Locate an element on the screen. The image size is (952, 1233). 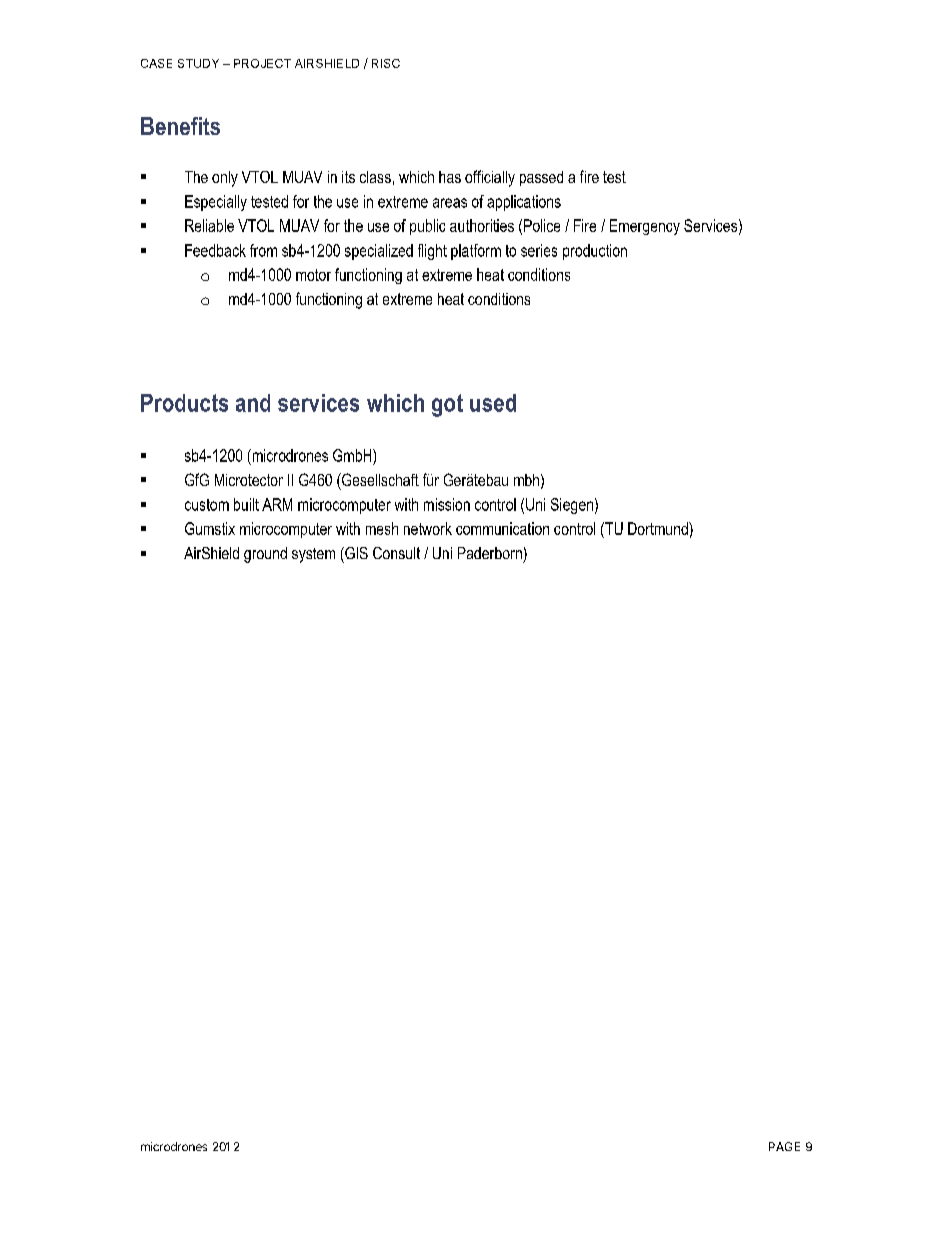
PROJECT is located at coordinates (262, 63).
